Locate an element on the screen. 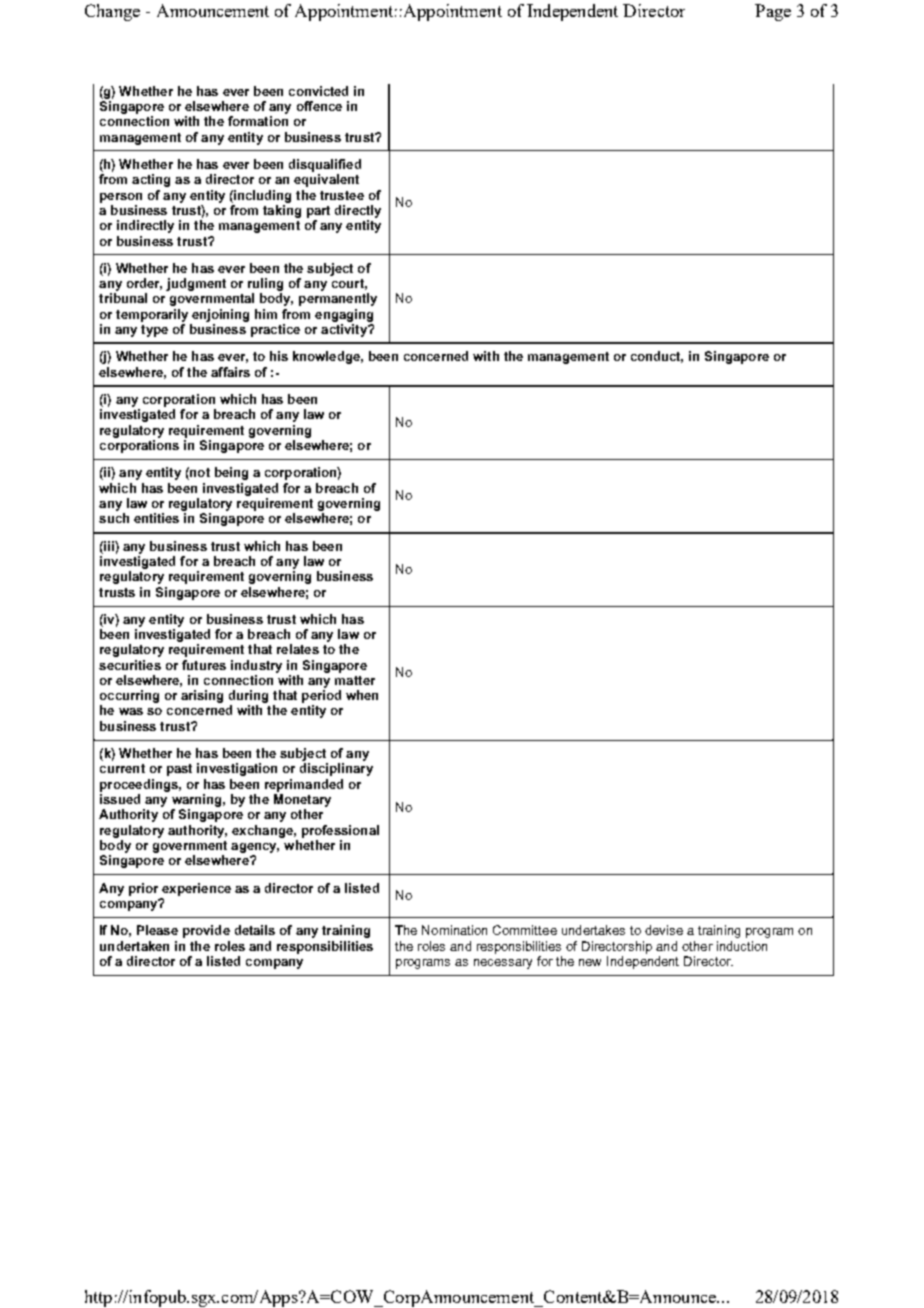 This screenshot has width=924, height=1308. provide is located at coordinates (206, 931).
